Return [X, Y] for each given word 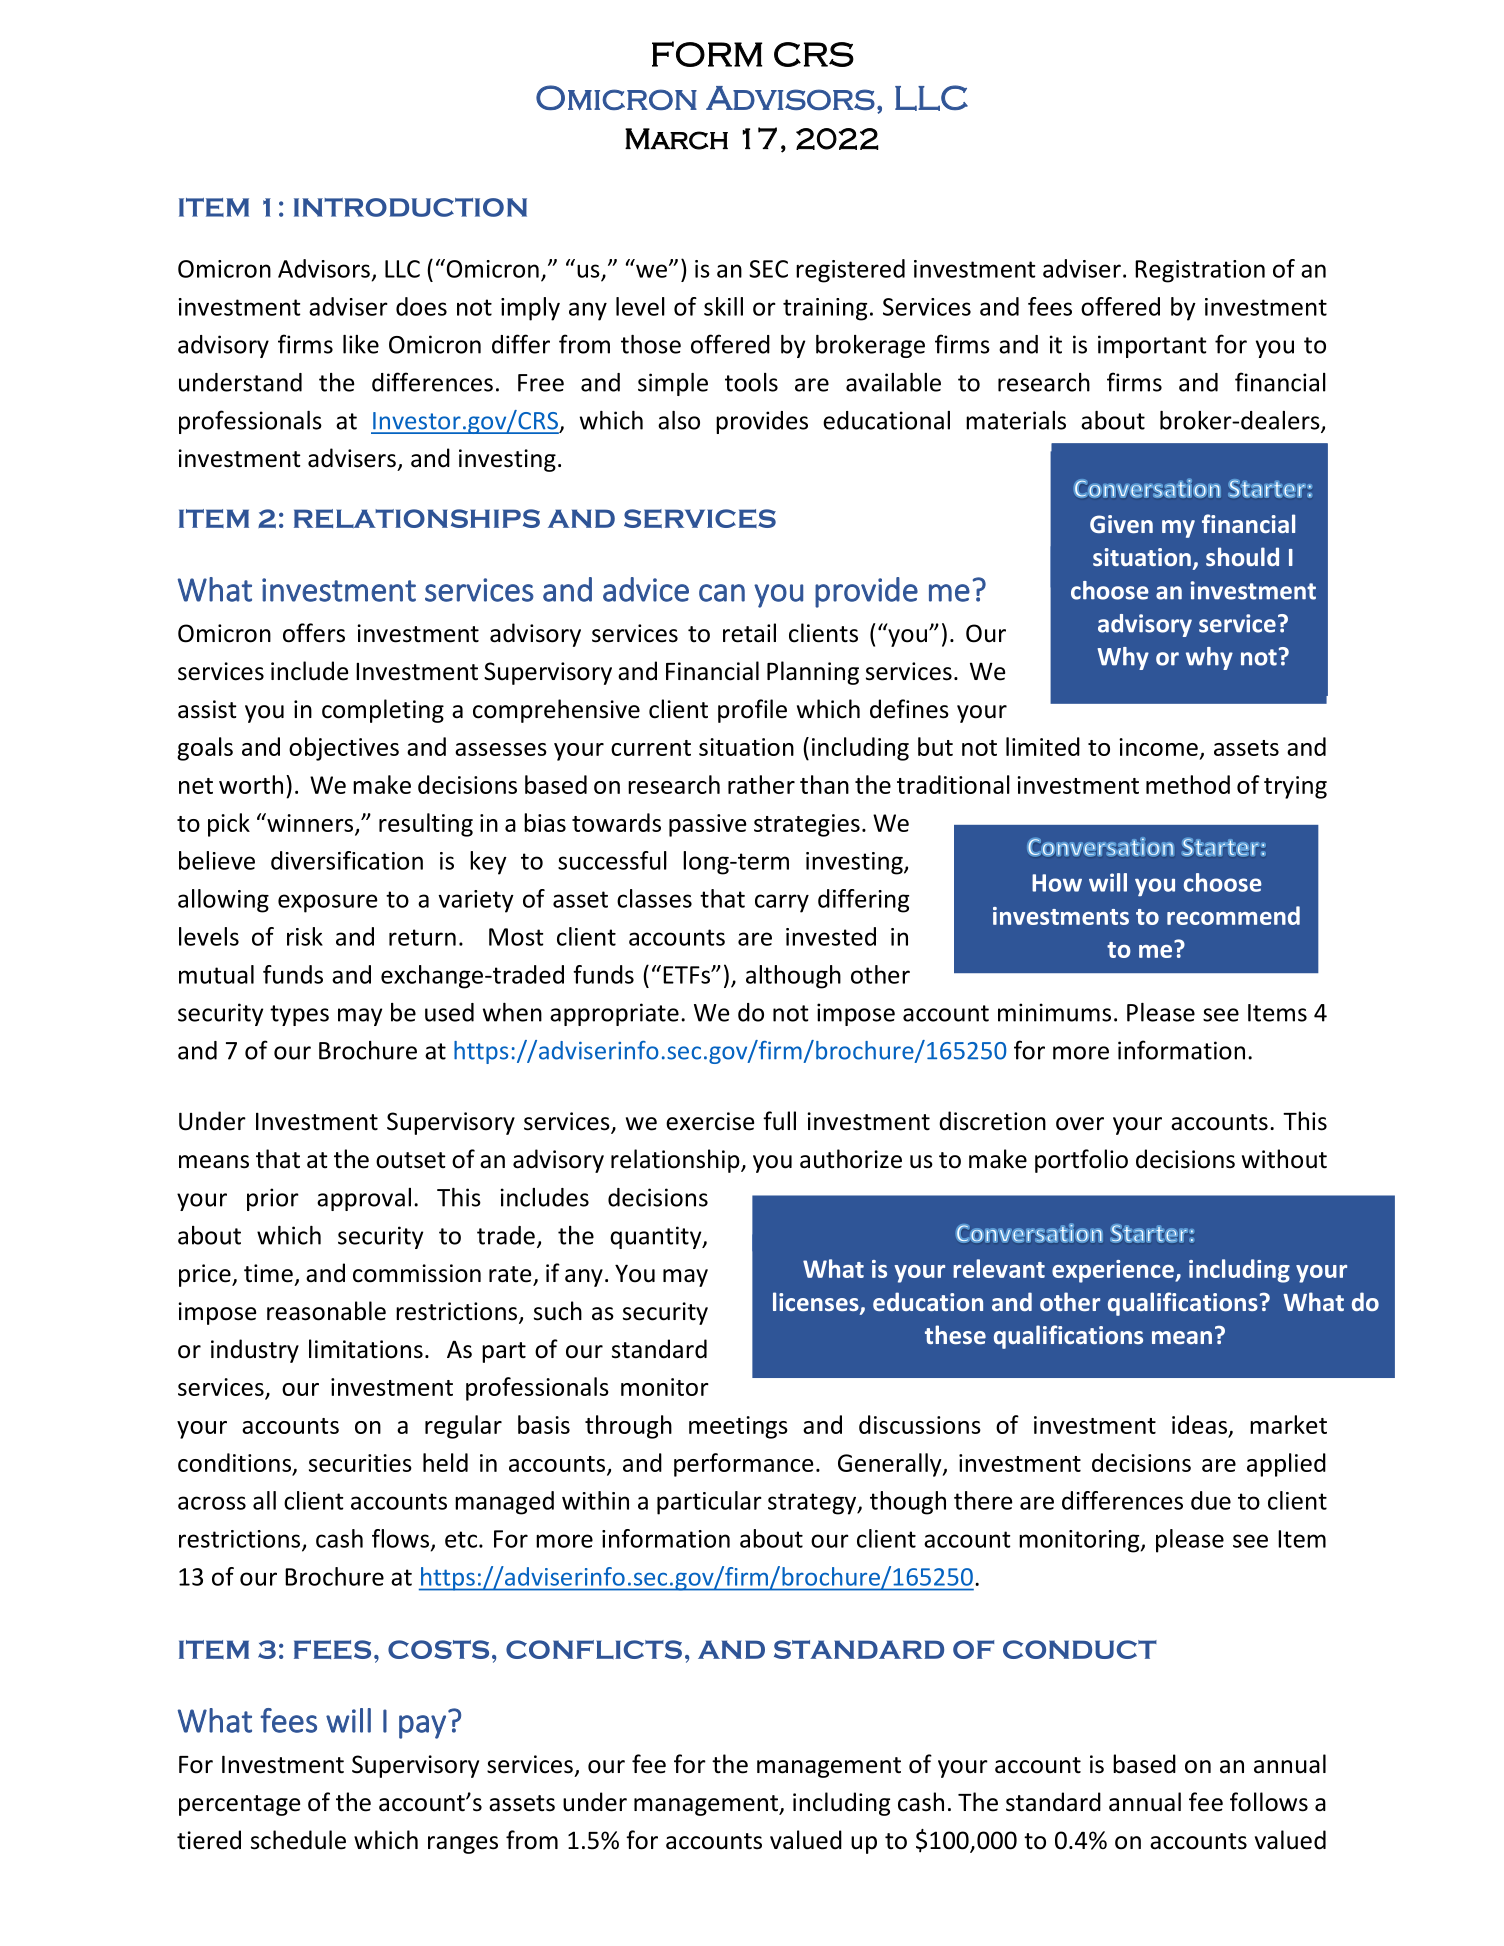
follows [1269, 1802]
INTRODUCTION [410, 207]
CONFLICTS [594, 1649]
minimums [1054, 1012]
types [299, 1015]
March [676, 139]
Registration [1200, 271]
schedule [298, 1840]
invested [831, 936]
